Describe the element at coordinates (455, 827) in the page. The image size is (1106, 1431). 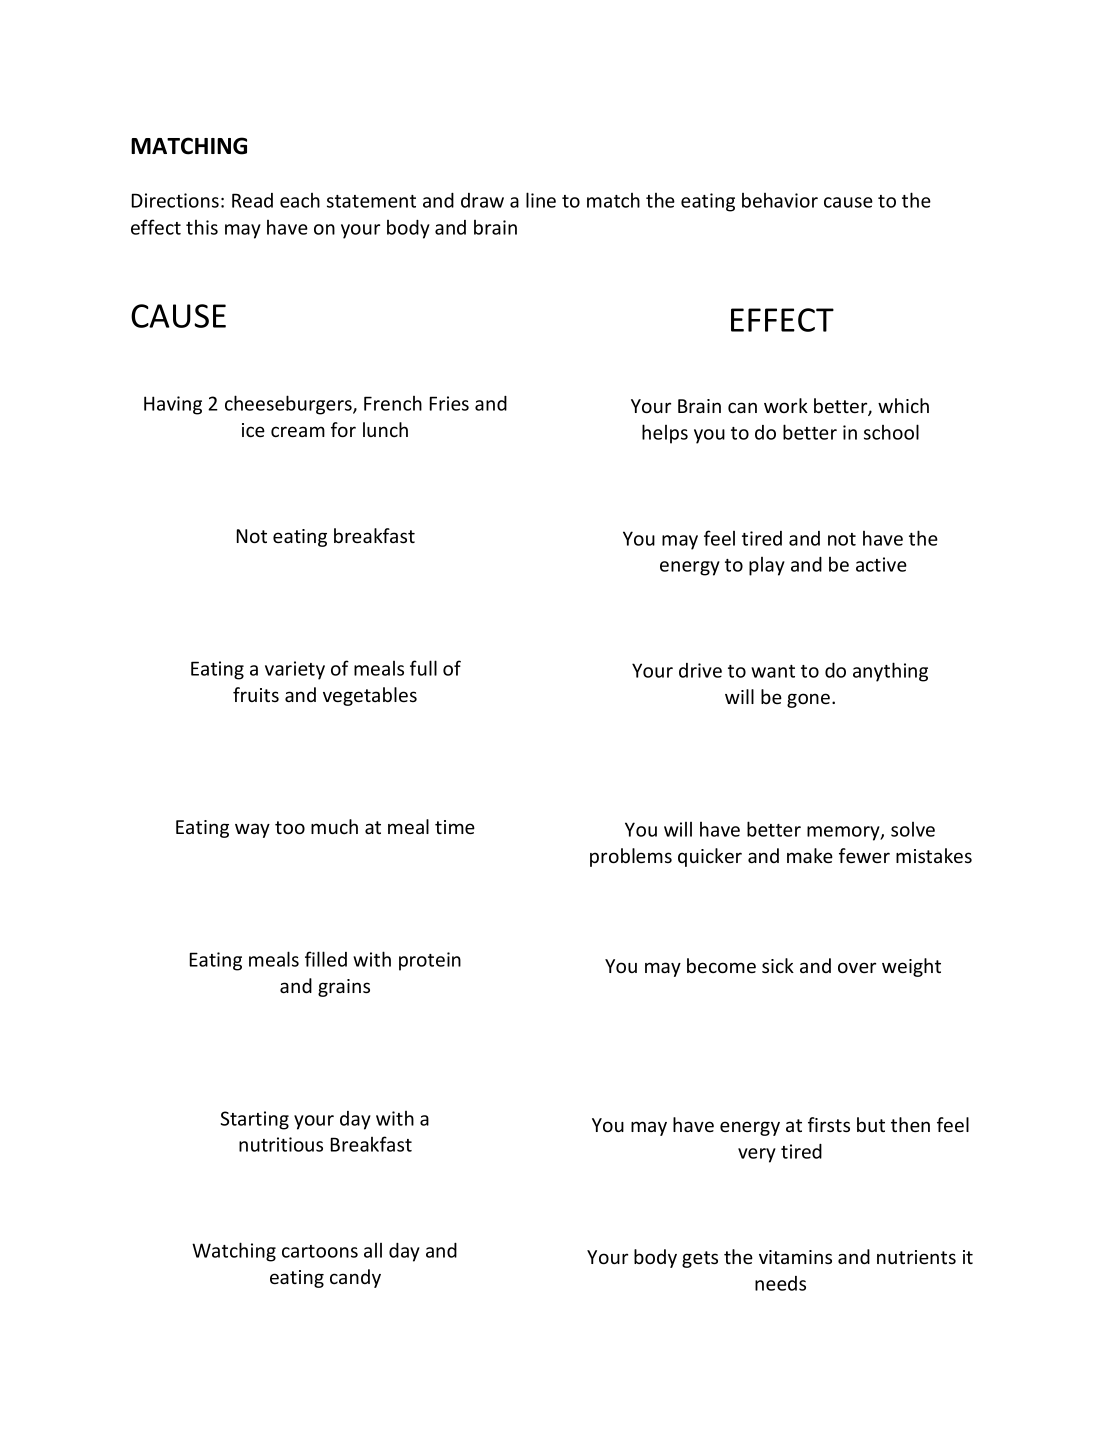
I see `time` at that location.
